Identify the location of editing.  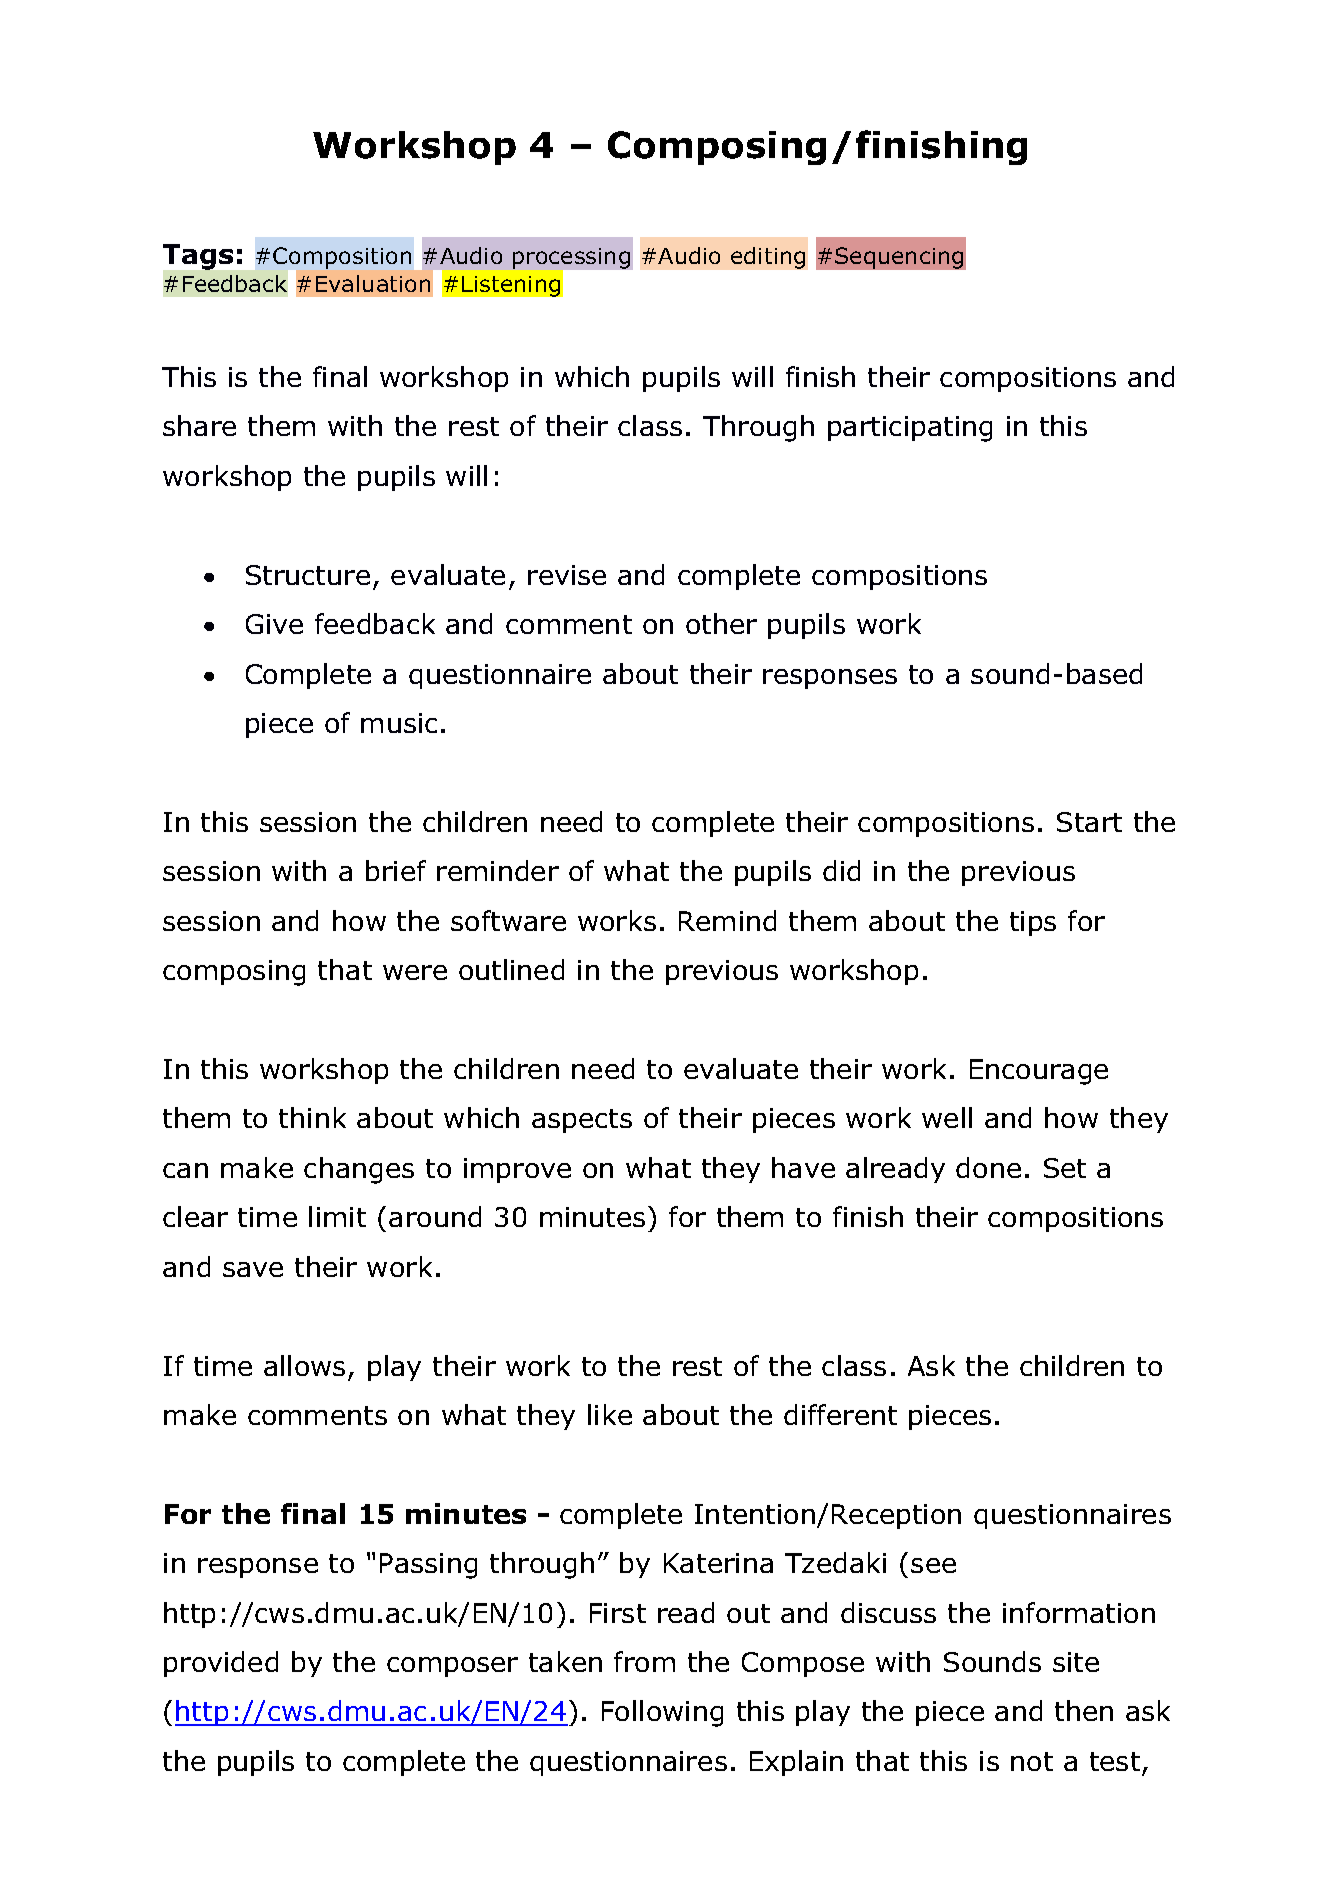
(768, 258).
